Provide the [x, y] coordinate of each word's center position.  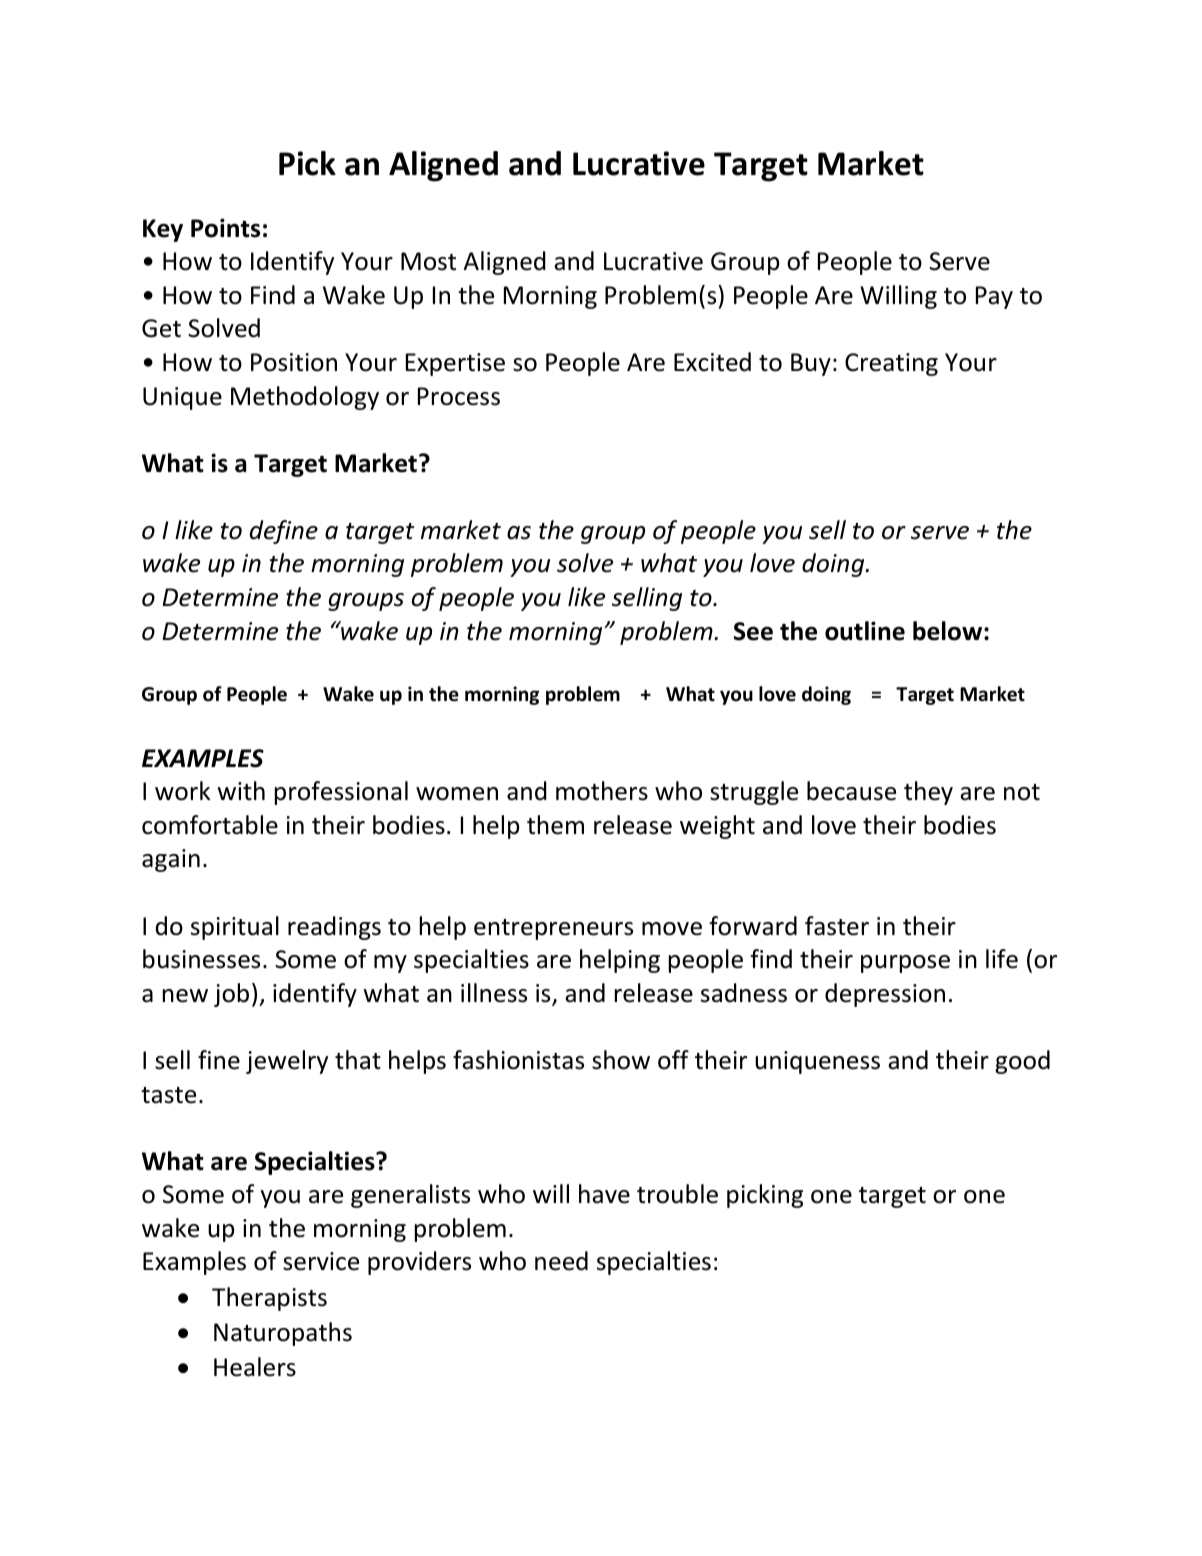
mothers [602, 791]
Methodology [305, 398]
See [753, 631]
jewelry [287, 1062]
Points [225, 228]
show [621, 1060]
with [241, 791]
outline [865, 631]
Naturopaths [283, 1334]
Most [428, 261]
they [928, 793]
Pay [994, 297]
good [1022, 1062]
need [561, 1261]
